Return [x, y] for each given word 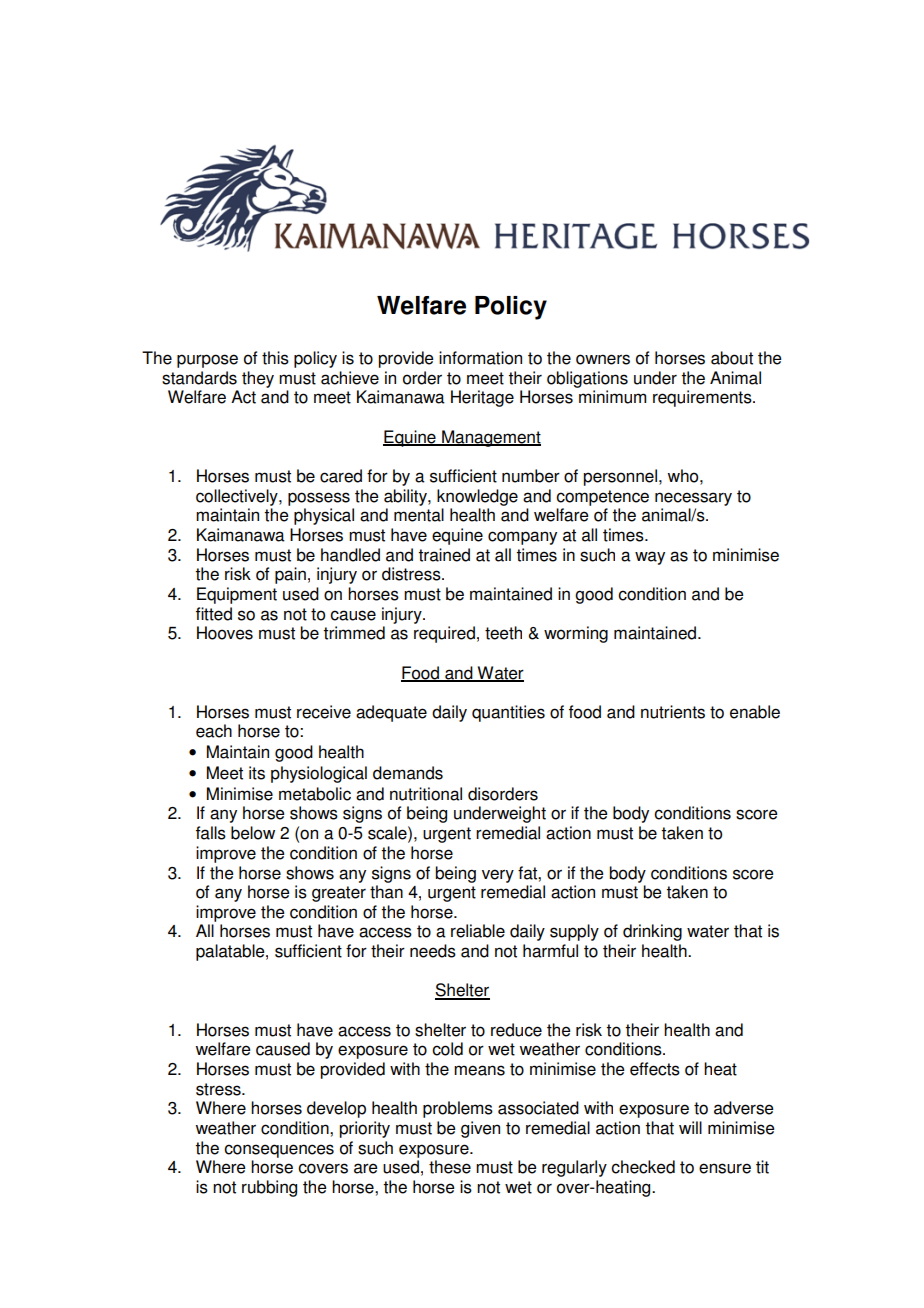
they [258, 379]
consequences [279, 1151]
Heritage [482, 398]
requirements [703, 398]
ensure [725, 1168]
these [450, 1167]
